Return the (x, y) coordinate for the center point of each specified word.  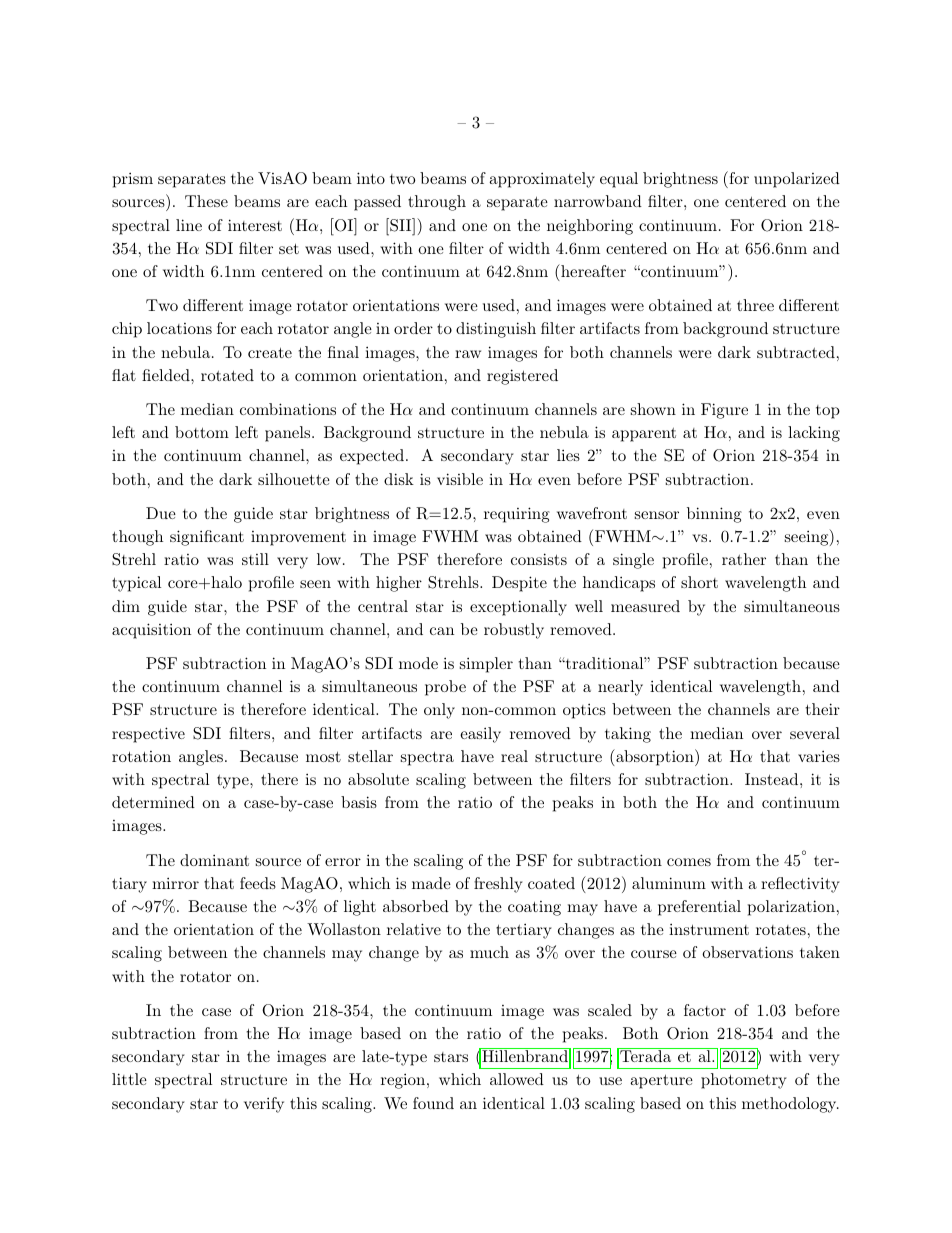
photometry (744, 1081)
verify (264, 1105)
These (206, 201)
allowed (517, 1079)
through (437, 203)
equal (619, 180)
